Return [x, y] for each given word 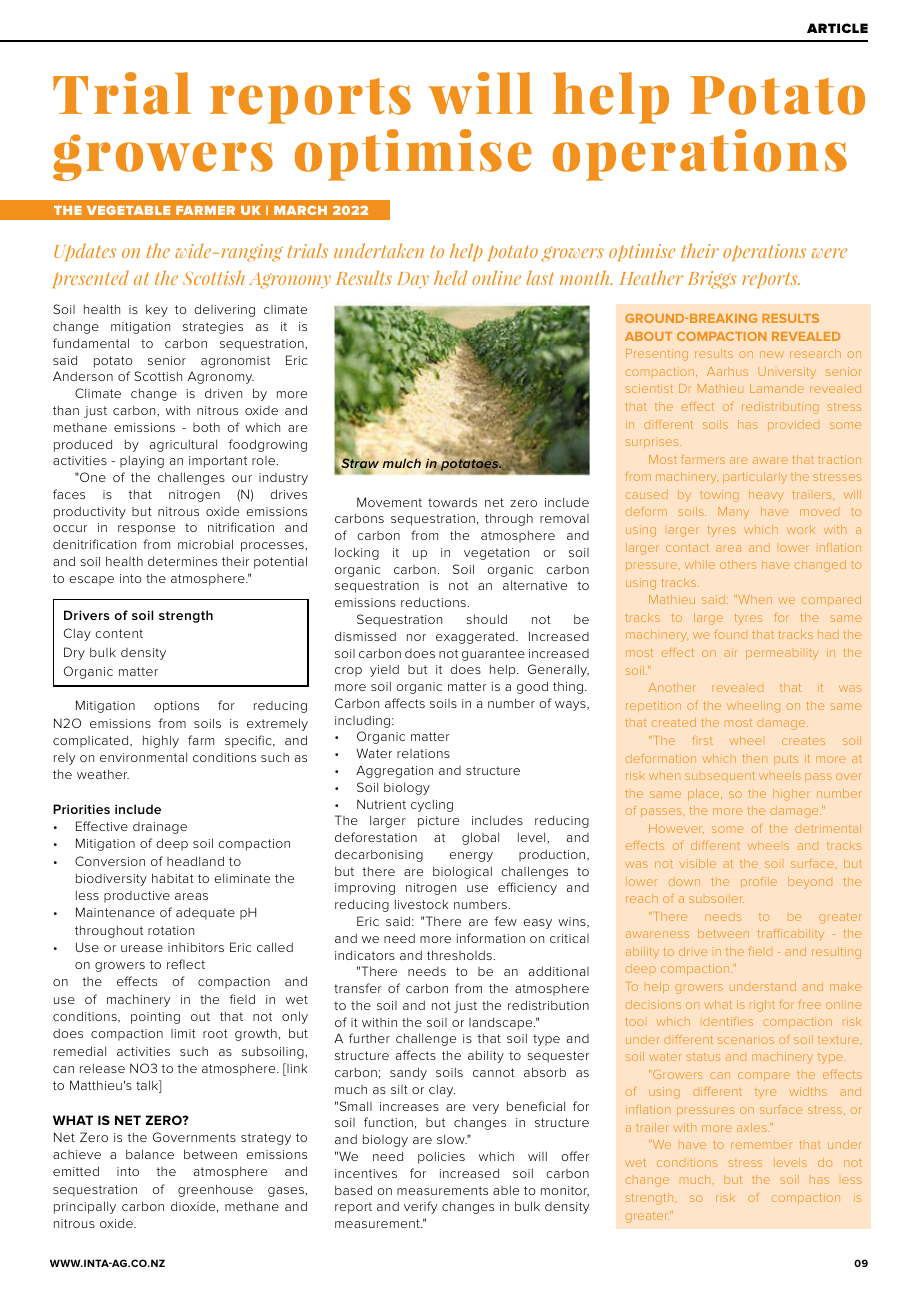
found [730, 635]
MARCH [300, 210]
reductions [434, 602]
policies [441, 1157]
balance [150, 1154]
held [451, 277]
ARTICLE [837, 28]
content [119, 633]
